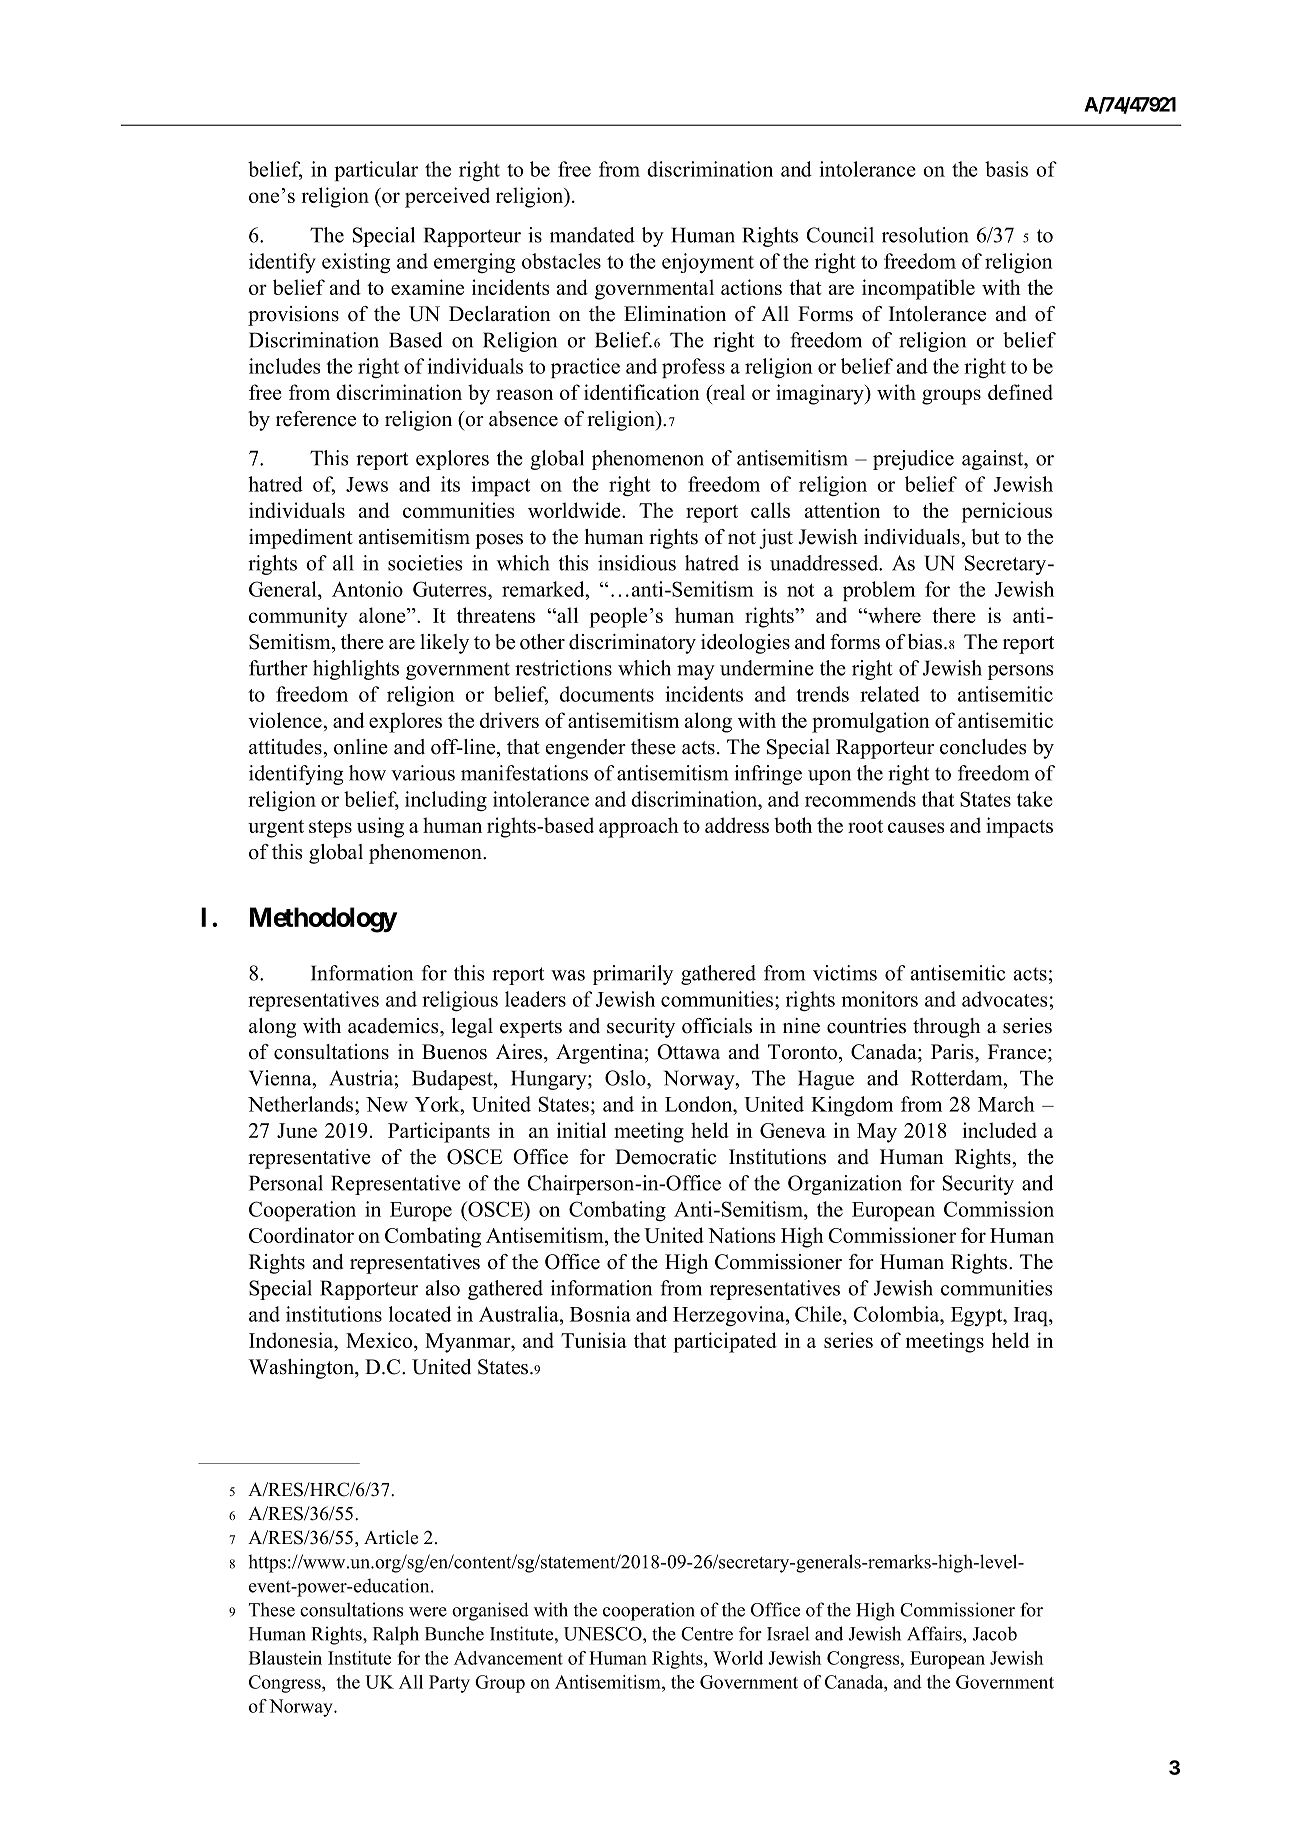 This image has width=1301, height=1841. Describe the element at coordinates (376, 171) in the image. I see `particular` at that location.
